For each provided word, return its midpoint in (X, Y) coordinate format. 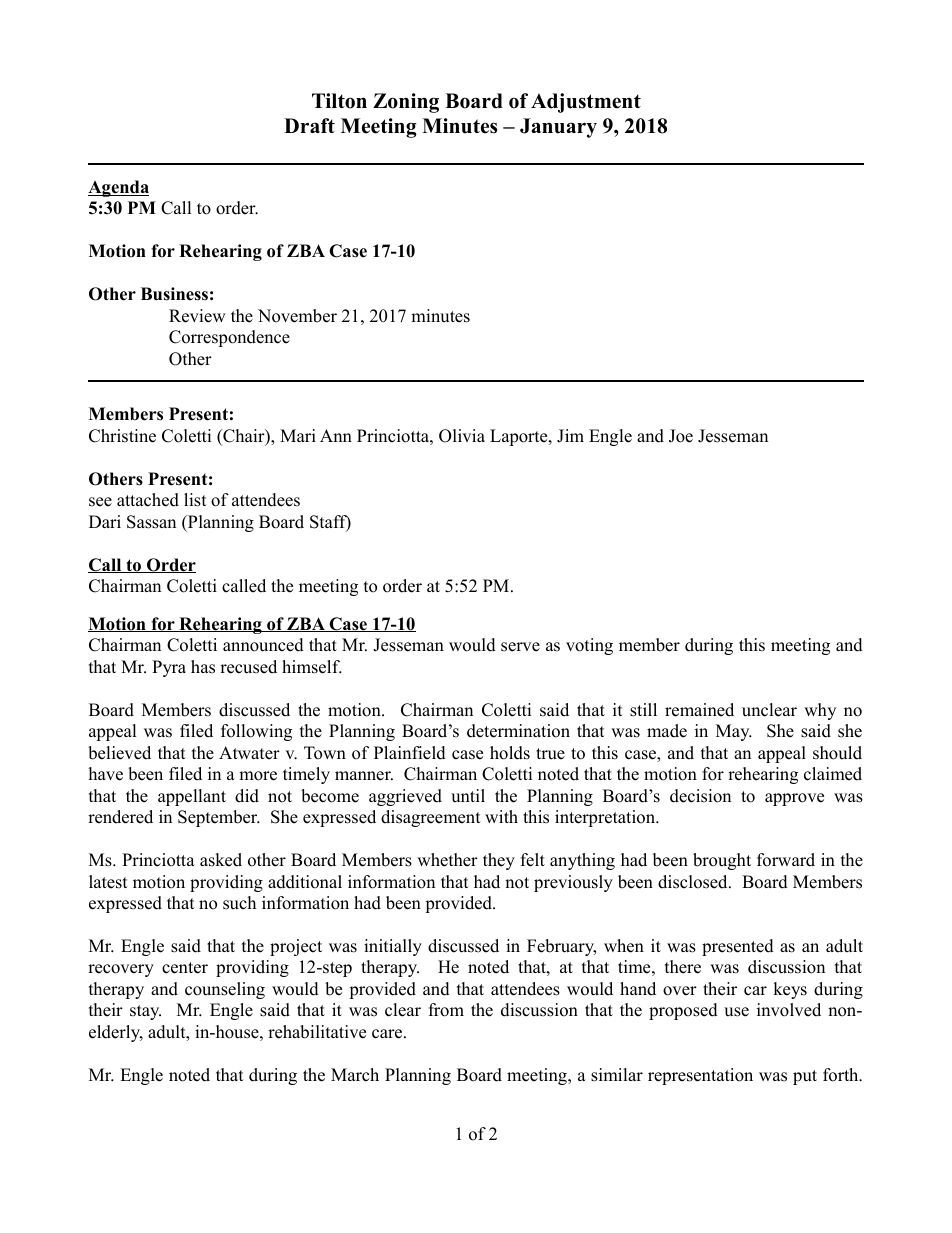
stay (145, 1012)
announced (263, 645)
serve (520, 647)
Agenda (118, 188)
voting (589, 646)
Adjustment (586, 103)
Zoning (406, 103)
